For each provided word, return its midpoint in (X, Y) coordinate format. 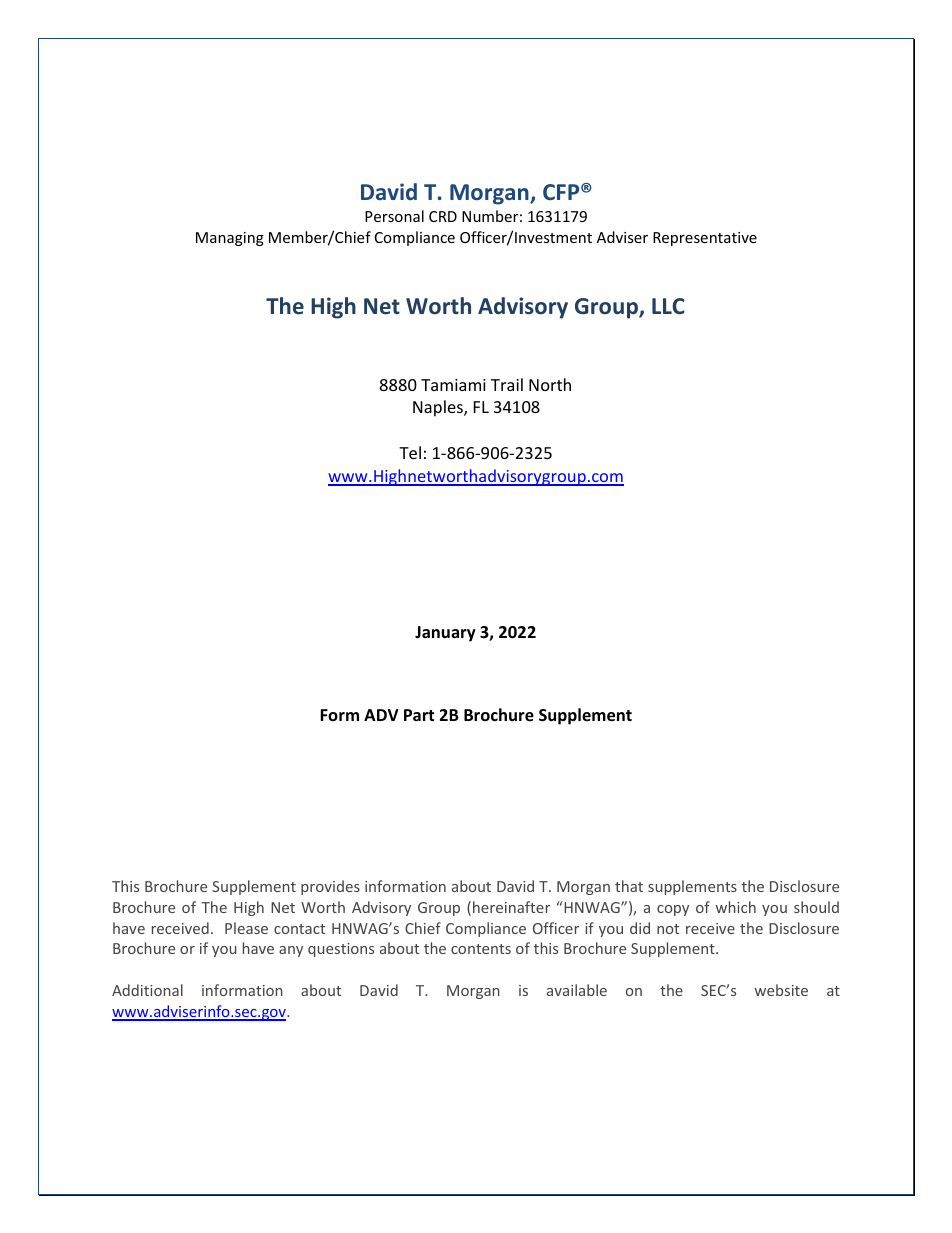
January (445, 634)
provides (330, 887)
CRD (443, 216)
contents (481, 949)
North (550, 384)
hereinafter (511, 907)
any (291, 951)
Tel (410, 452)
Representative (705, 239)
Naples (439, 408)
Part (419, 715)
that (629, 886)
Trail (507, 384)
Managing (230, 239)
